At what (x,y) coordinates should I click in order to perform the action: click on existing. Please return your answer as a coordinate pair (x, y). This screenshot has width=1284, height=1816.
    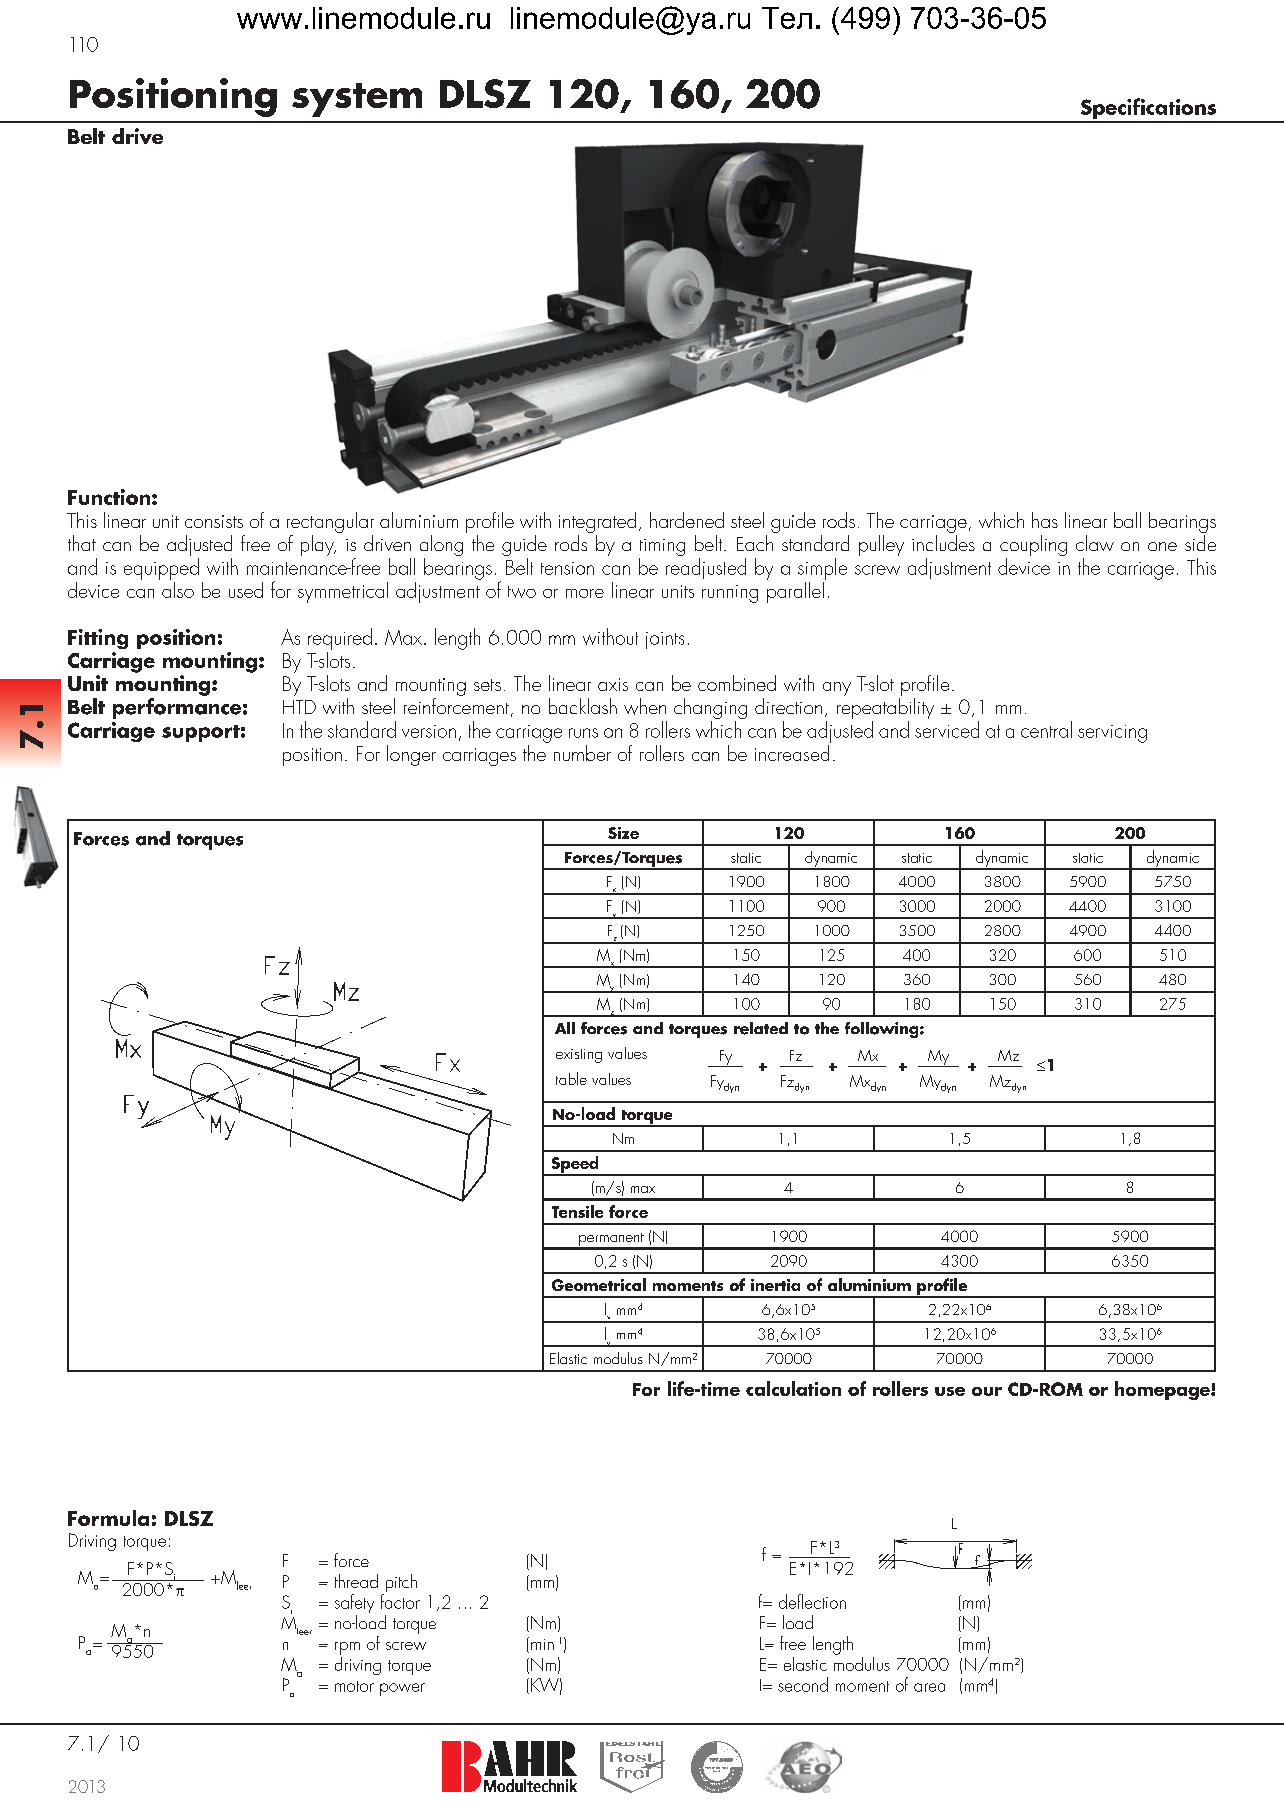
    Looking at the image, I should click on (579, 1056).
